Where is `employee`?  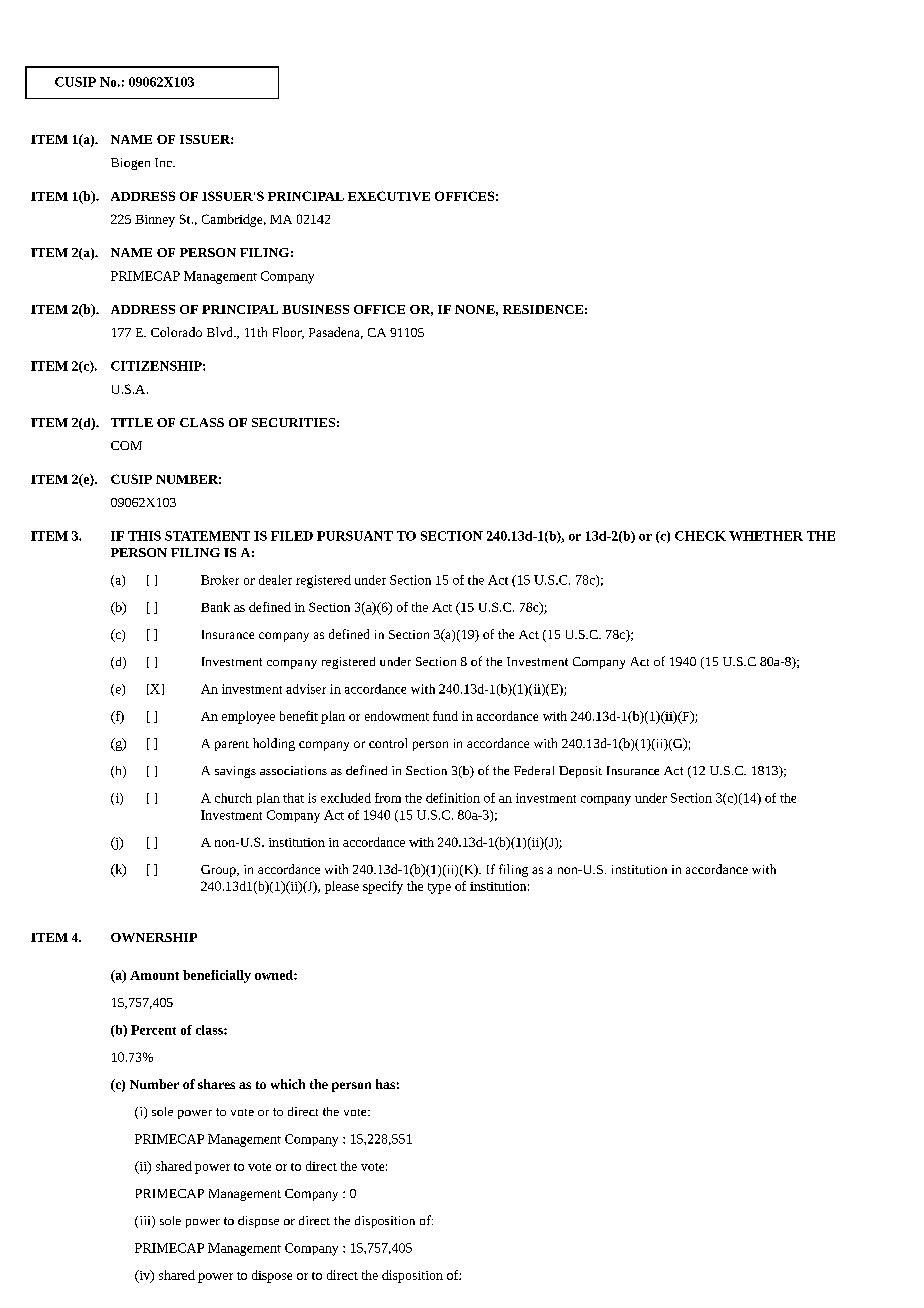 employee is located at coordinates (248, 717).
